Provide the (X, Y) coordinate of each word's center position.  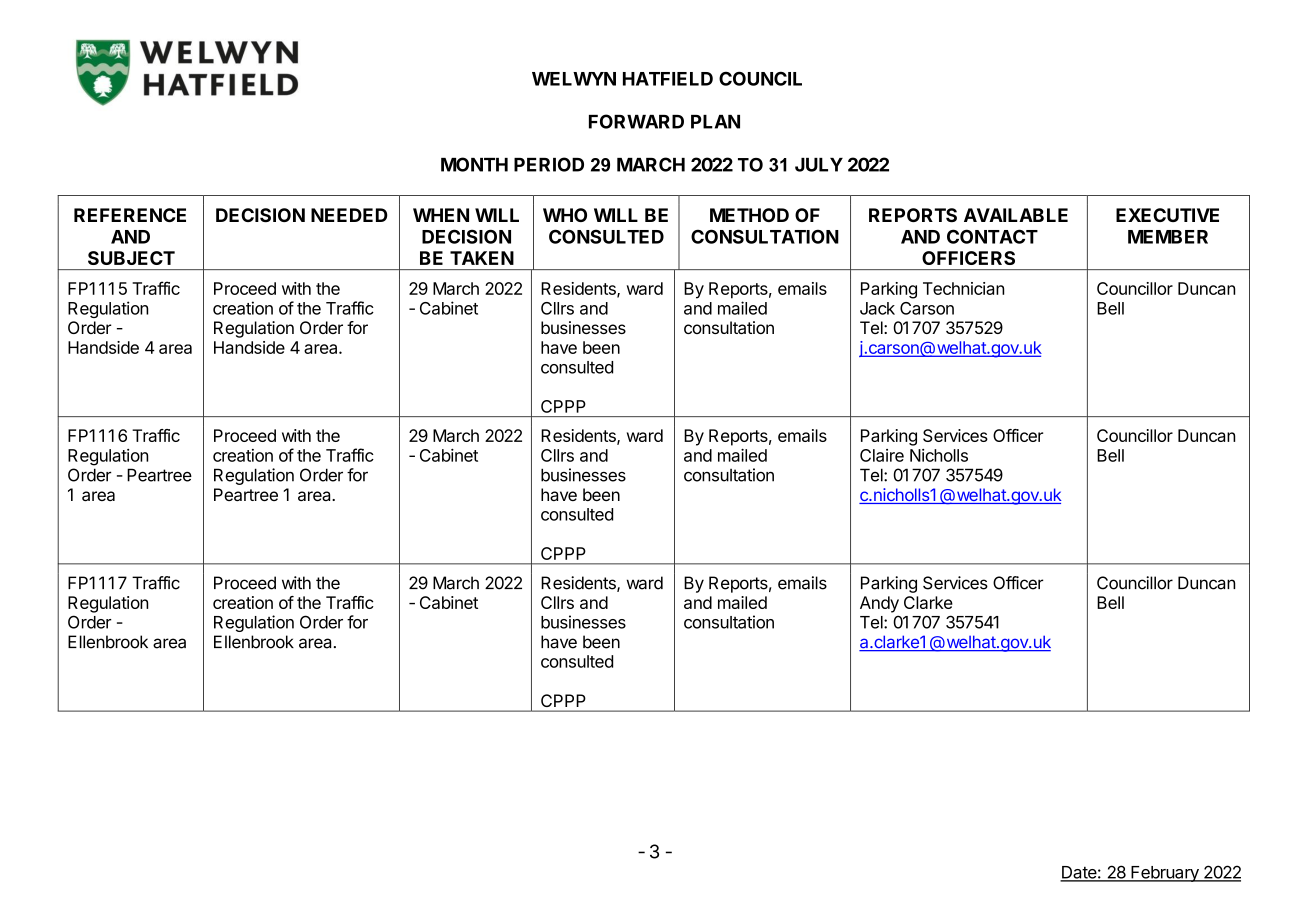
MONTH (474, 164)
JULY (819, 165)
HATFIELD (668, 79)
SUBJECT (131, 258)
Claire (882, 455)
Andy (879, 604)
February (1165, 874)
